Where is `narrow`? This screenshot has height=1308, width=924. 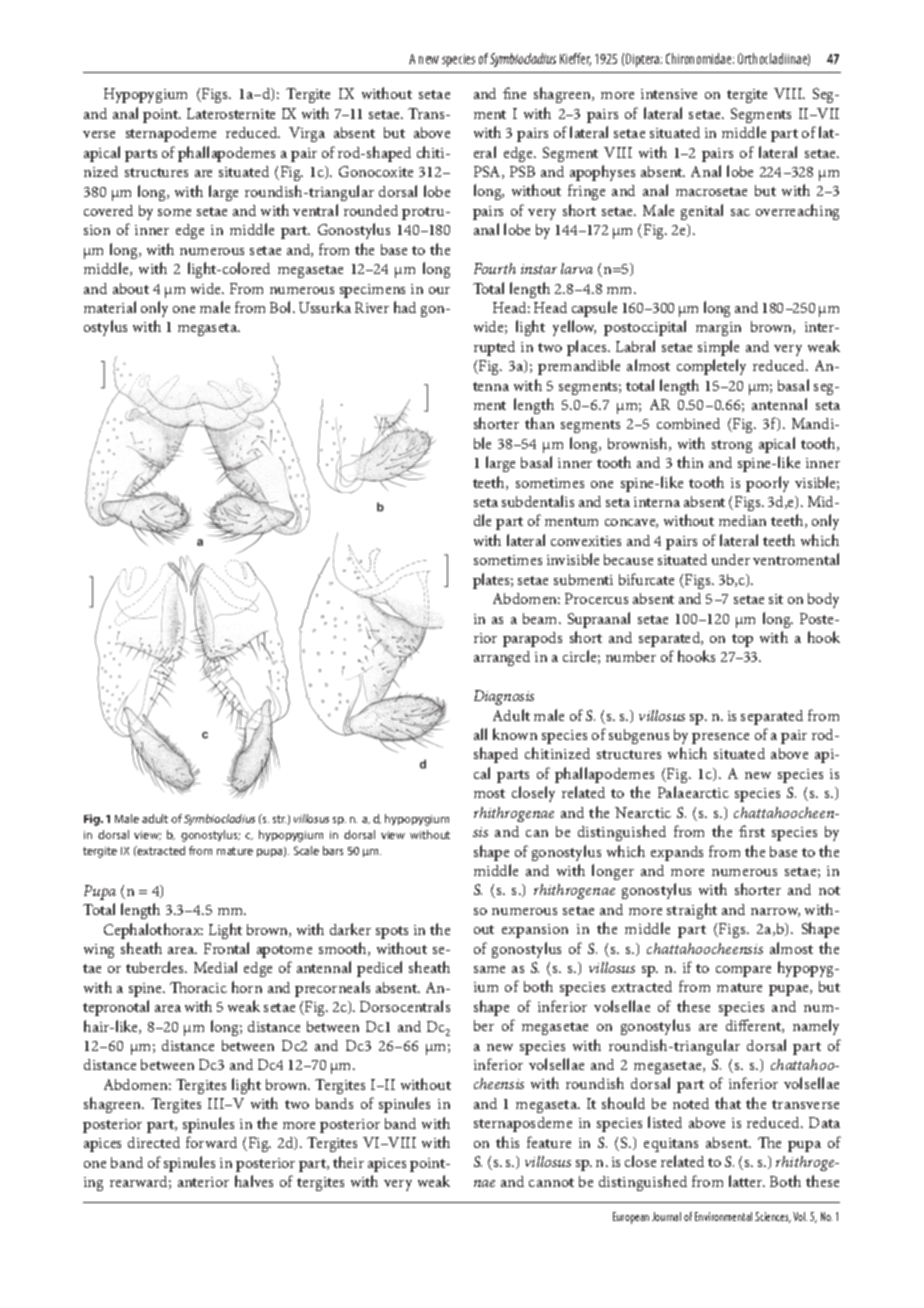
narrow is located at coordinates (775, 912).
